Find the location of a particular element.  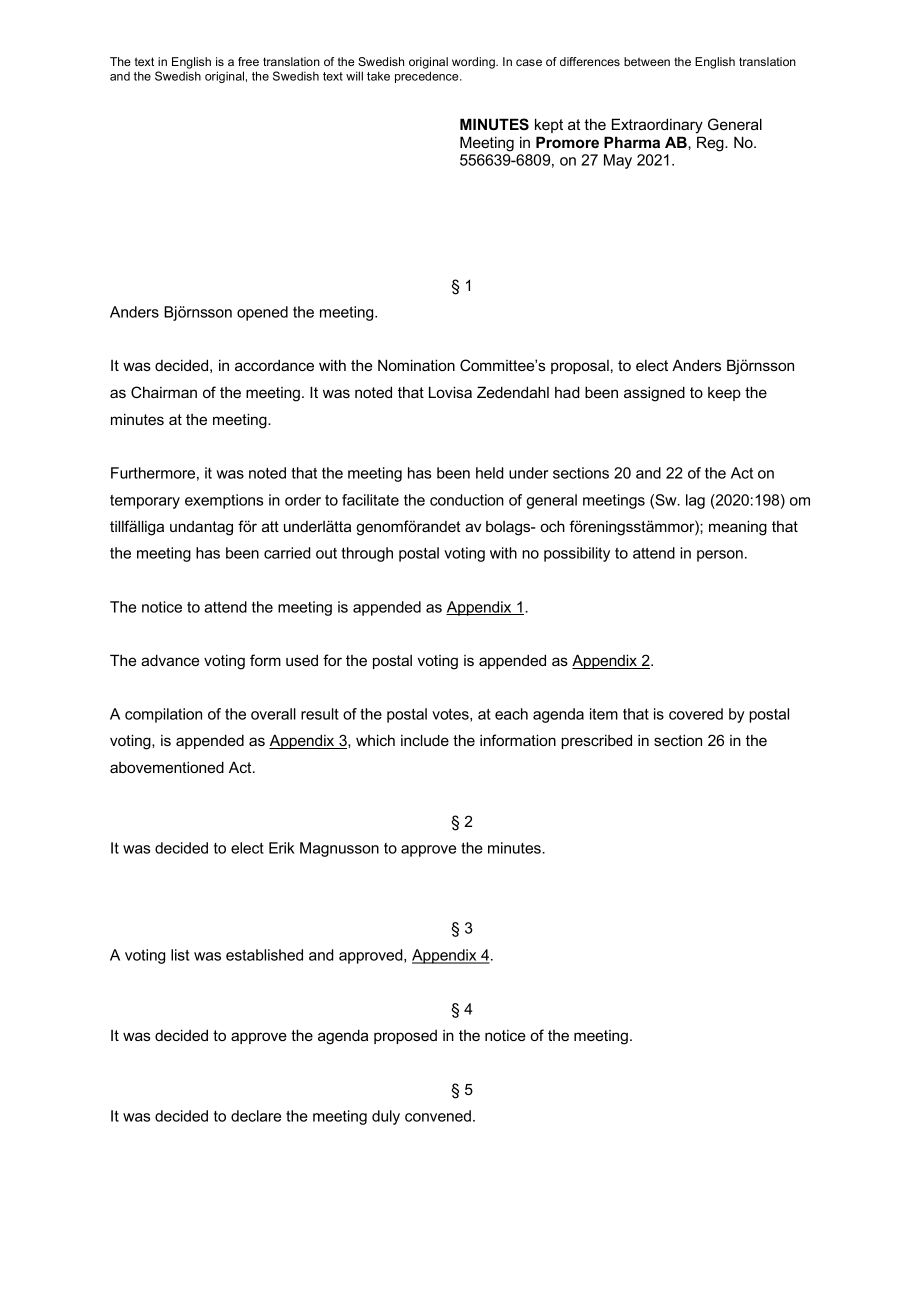

precedence is located at coordinates (428, 77).
